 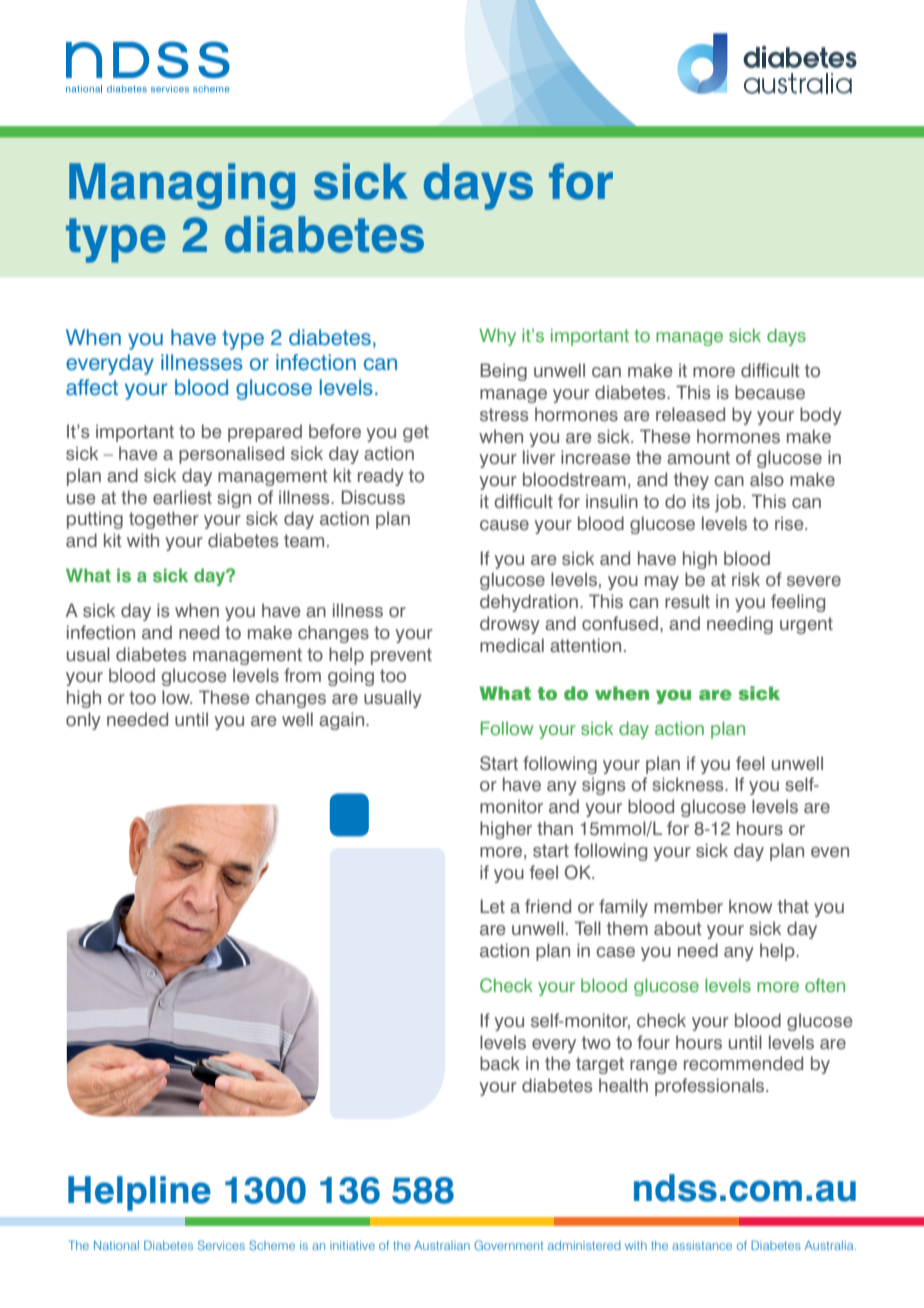 What do you see at coordinates (702, 1245) in the page?
I see `assistance` at bounding box center [702, 1245].
